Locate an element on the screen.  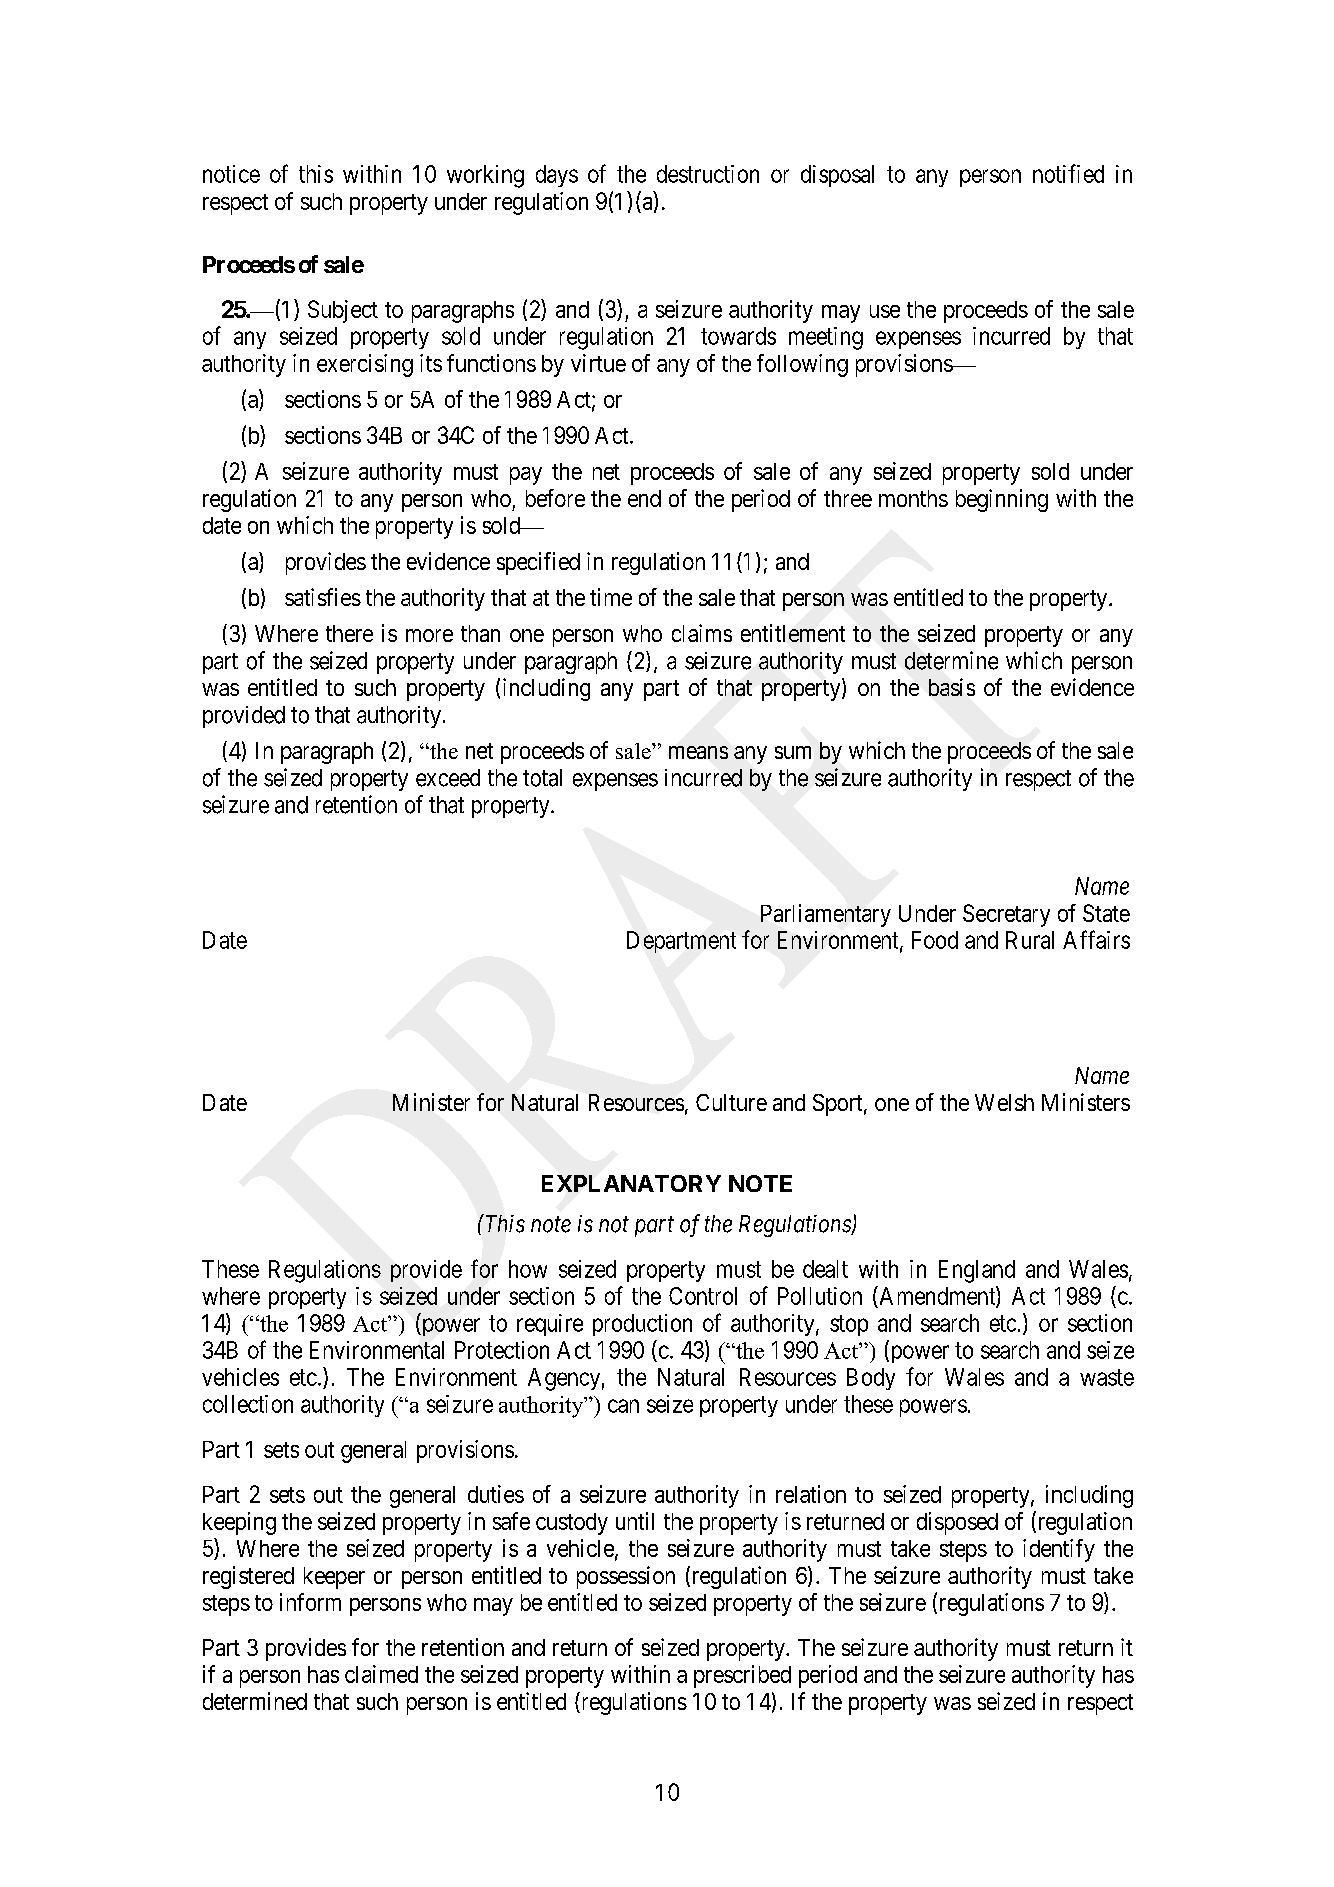
identify is located at coordinates (1059, 1550).
